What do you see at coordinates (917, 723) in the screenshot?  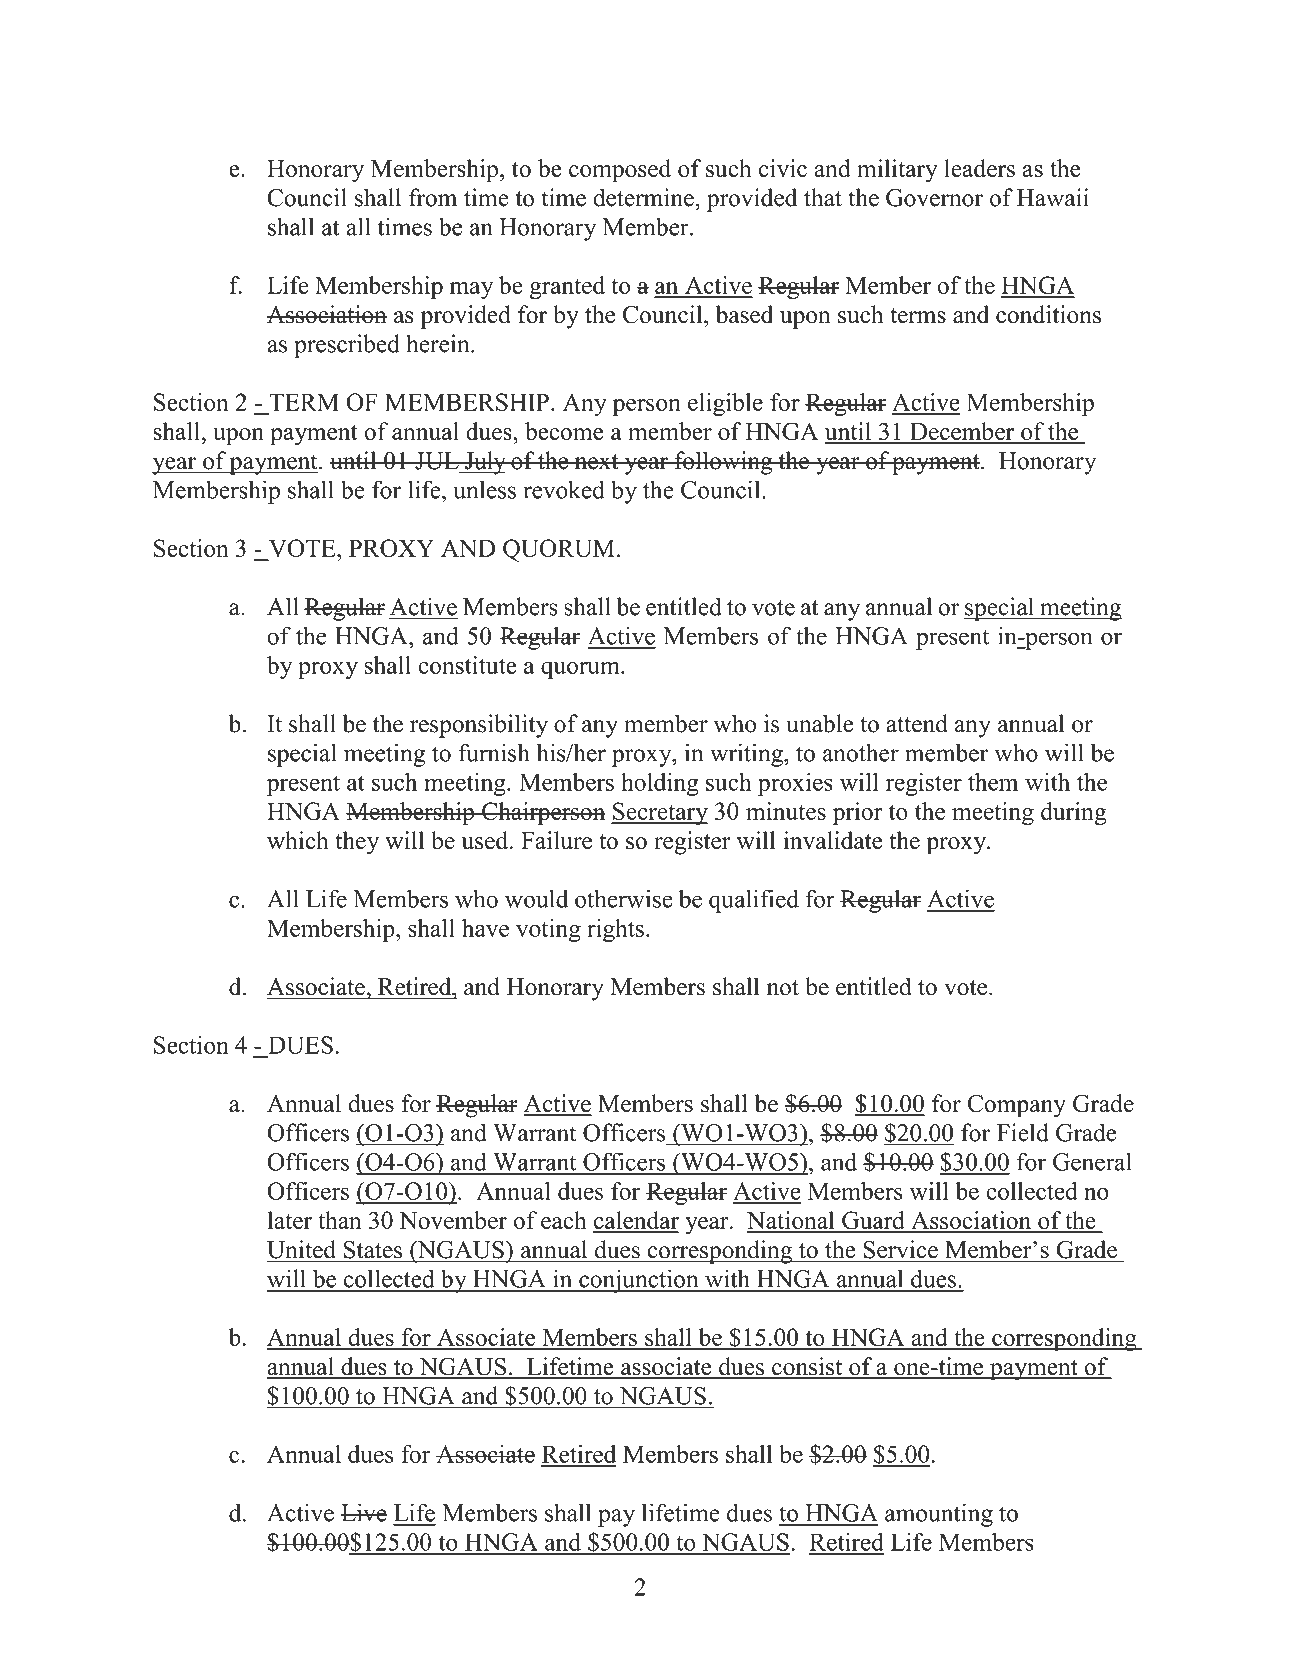 I see `attend` at bounding box center [917, 723].
